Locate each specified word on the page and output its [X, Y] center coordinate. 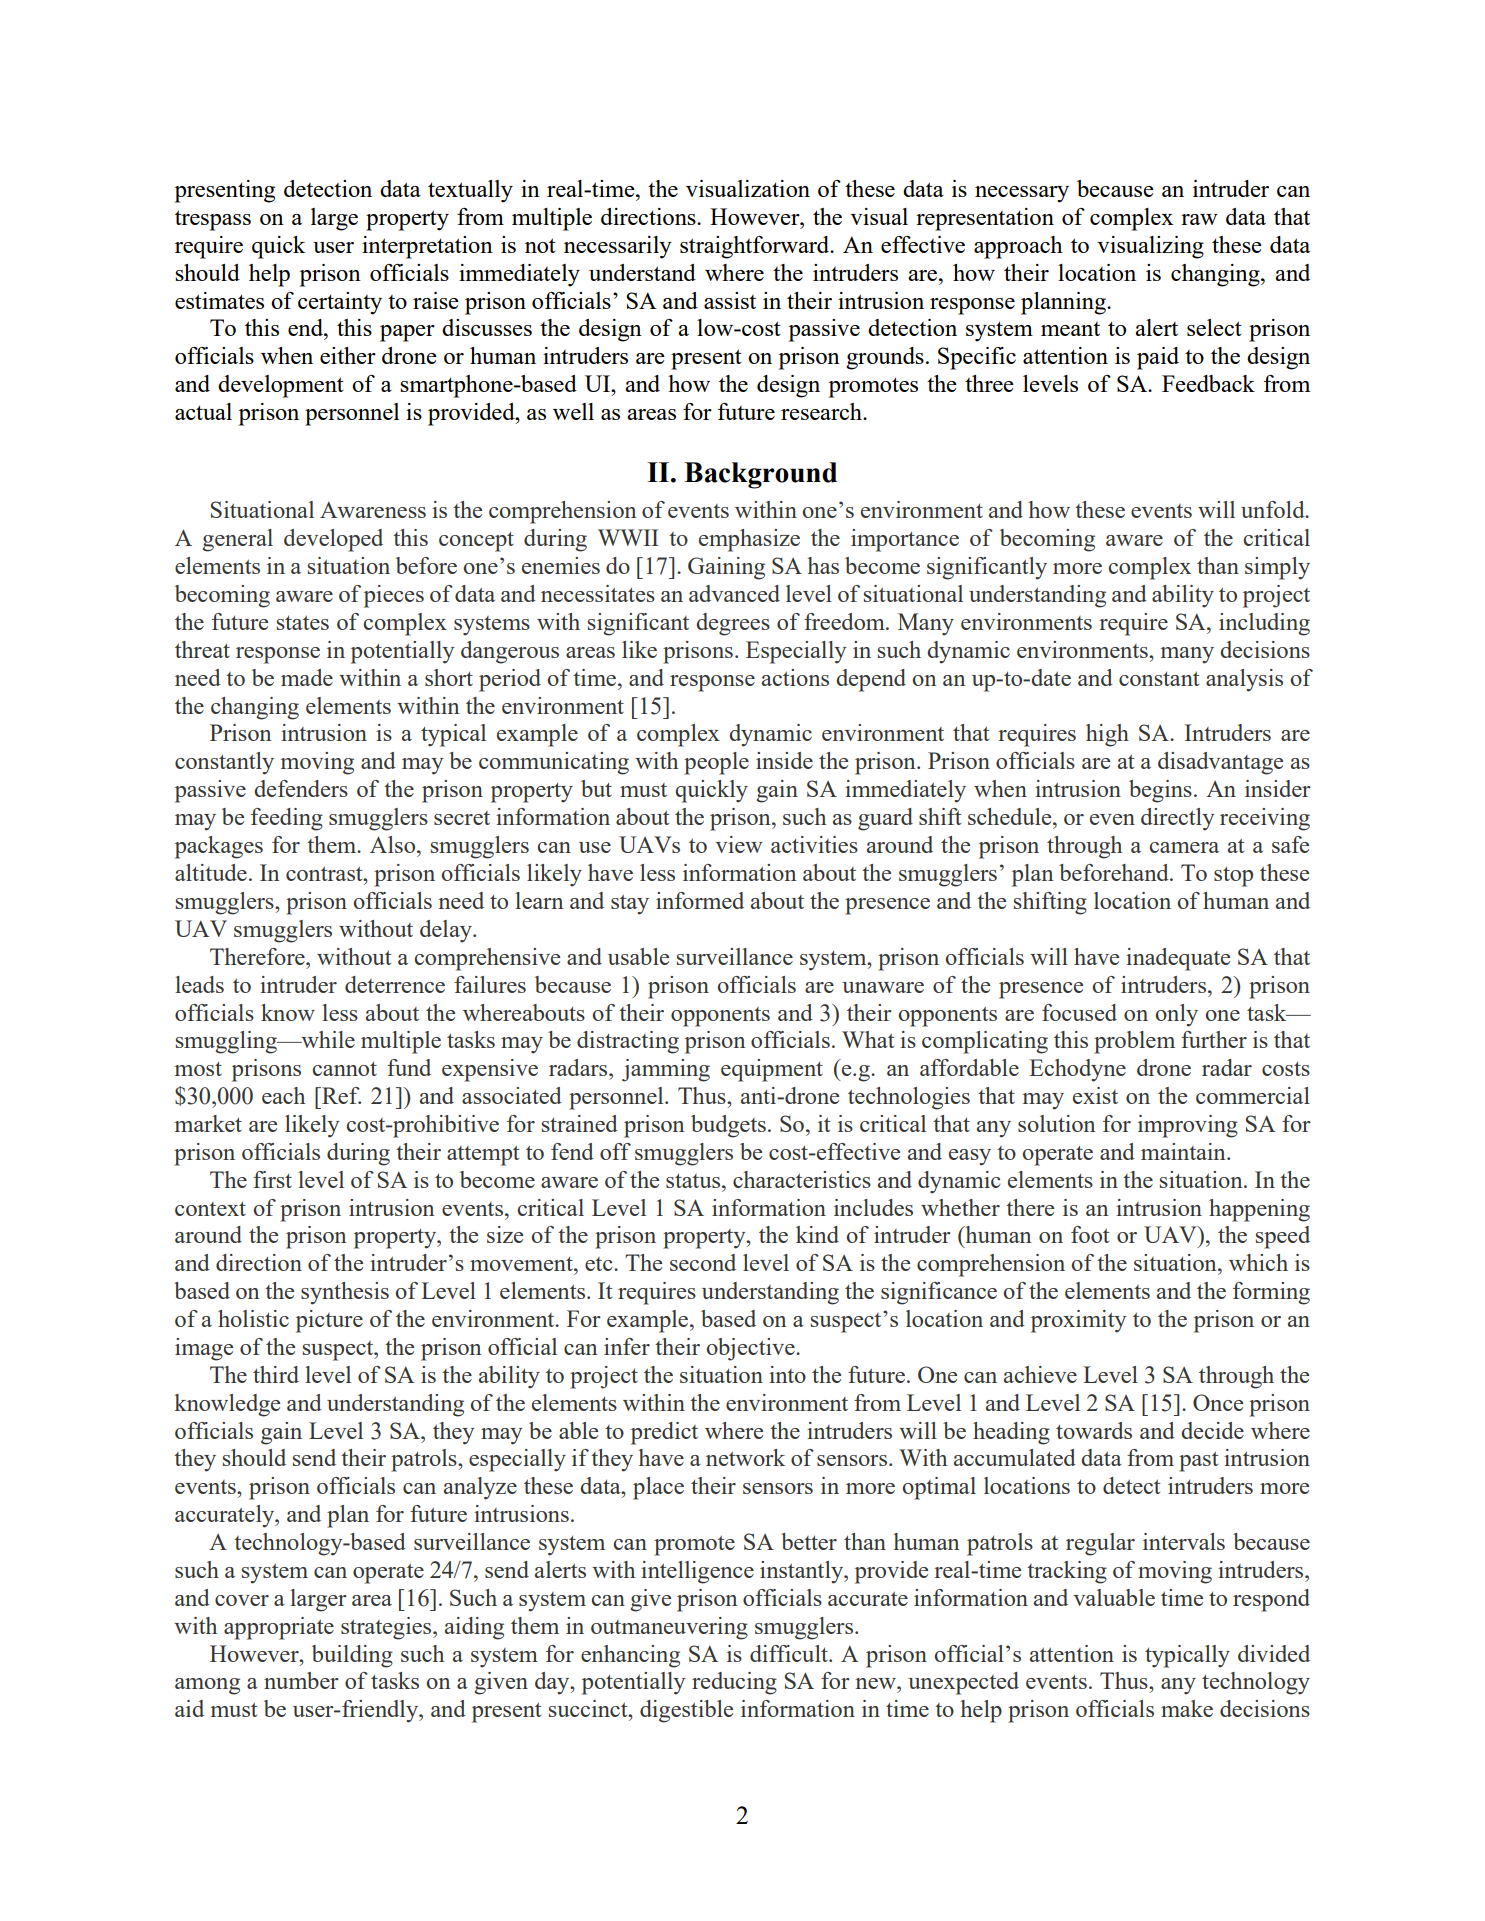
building [352, 1656]
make [1187, 1708]
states [303, 623]
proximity [1078, 1321]
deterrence [395, 984]
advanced [734, 593]
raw [1199, 219]
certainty [340, 303]
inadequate [1178, 959]
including [1264, 624]
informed [700, 900]
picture [329, 1321]
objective [751, 1349]
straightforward [756, 247]
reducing [734, 1683]
